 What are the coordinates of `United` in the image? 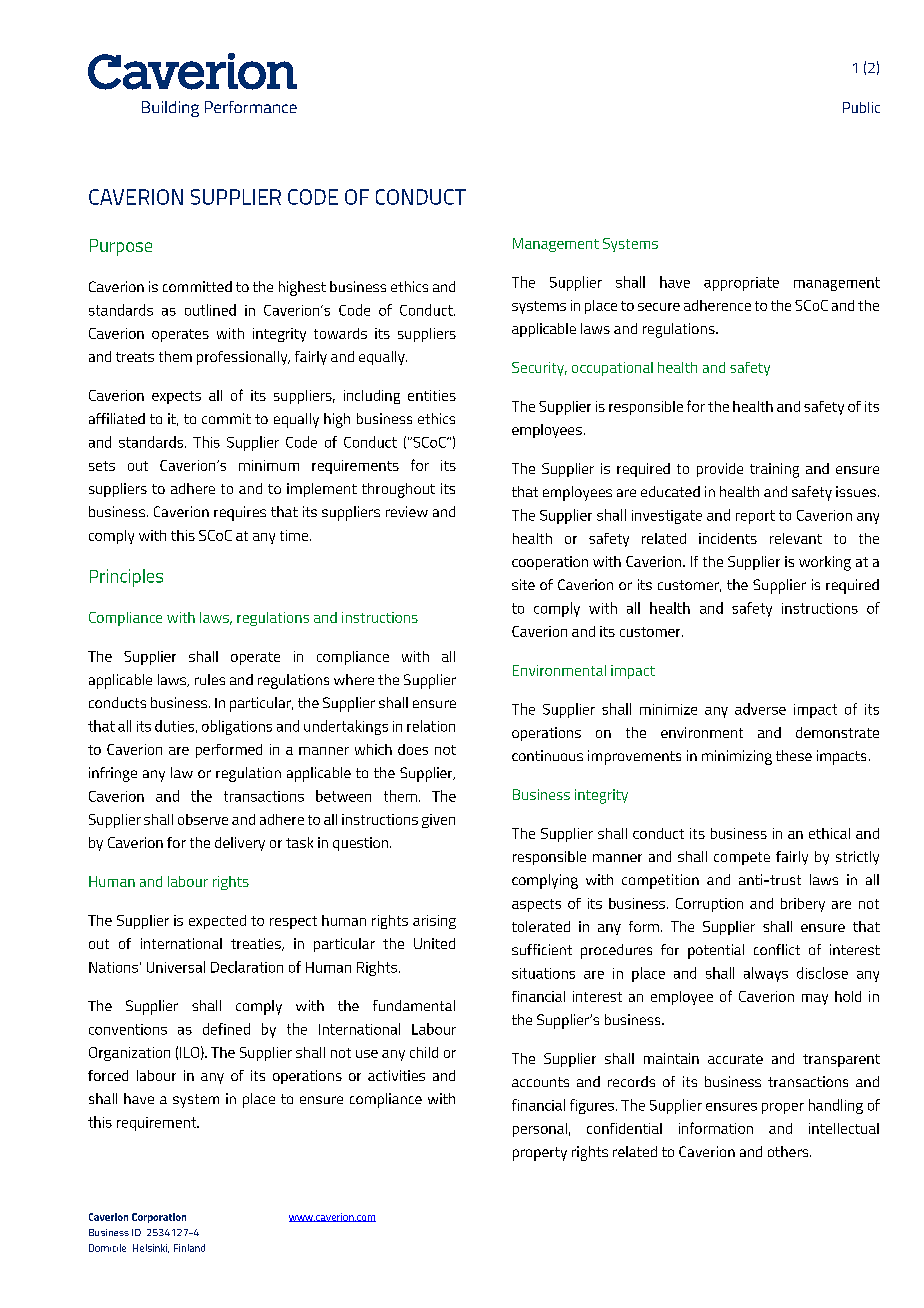 It's located at (434, 943).
